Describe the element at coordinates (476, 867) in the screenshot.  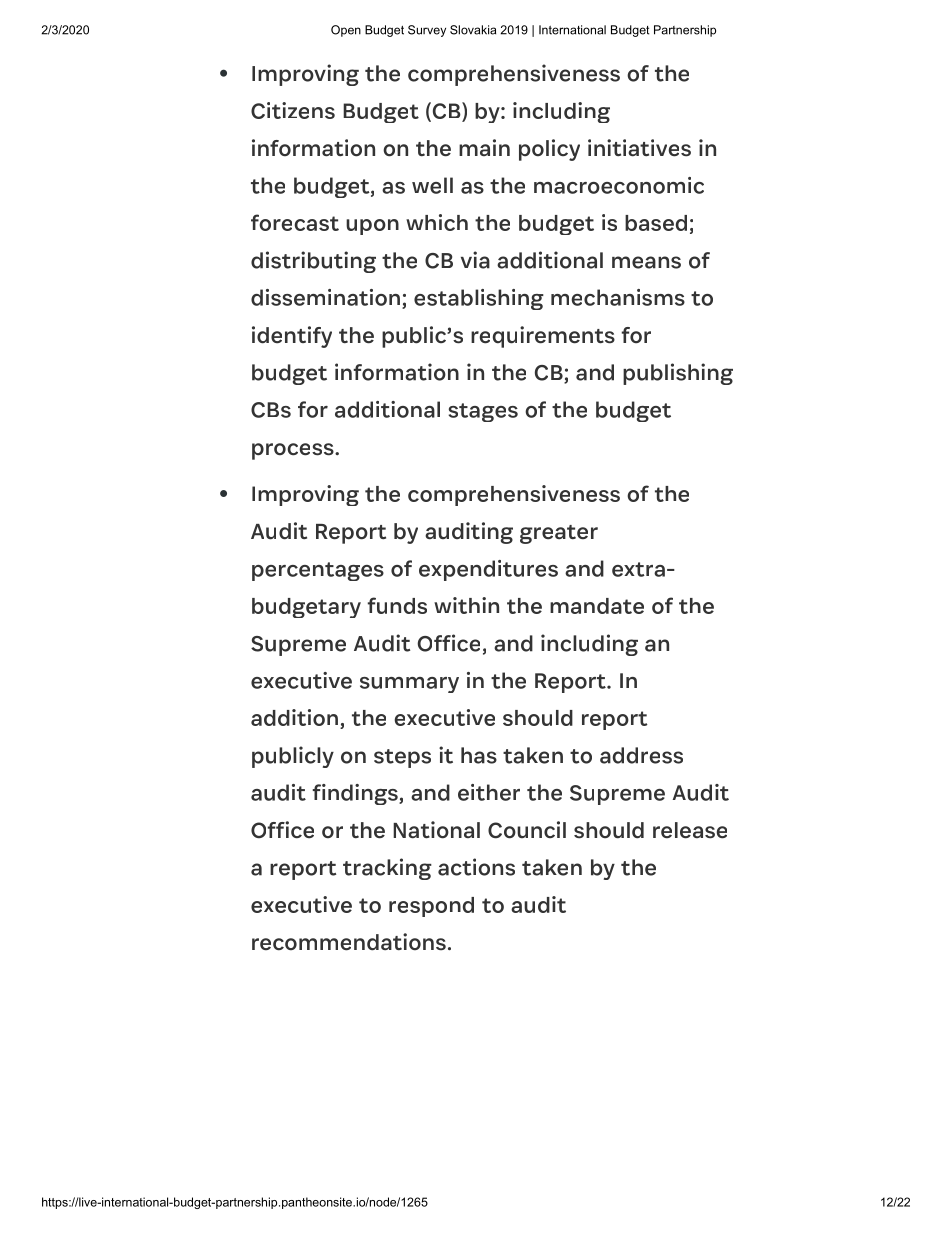
I see `actions` at that location.
